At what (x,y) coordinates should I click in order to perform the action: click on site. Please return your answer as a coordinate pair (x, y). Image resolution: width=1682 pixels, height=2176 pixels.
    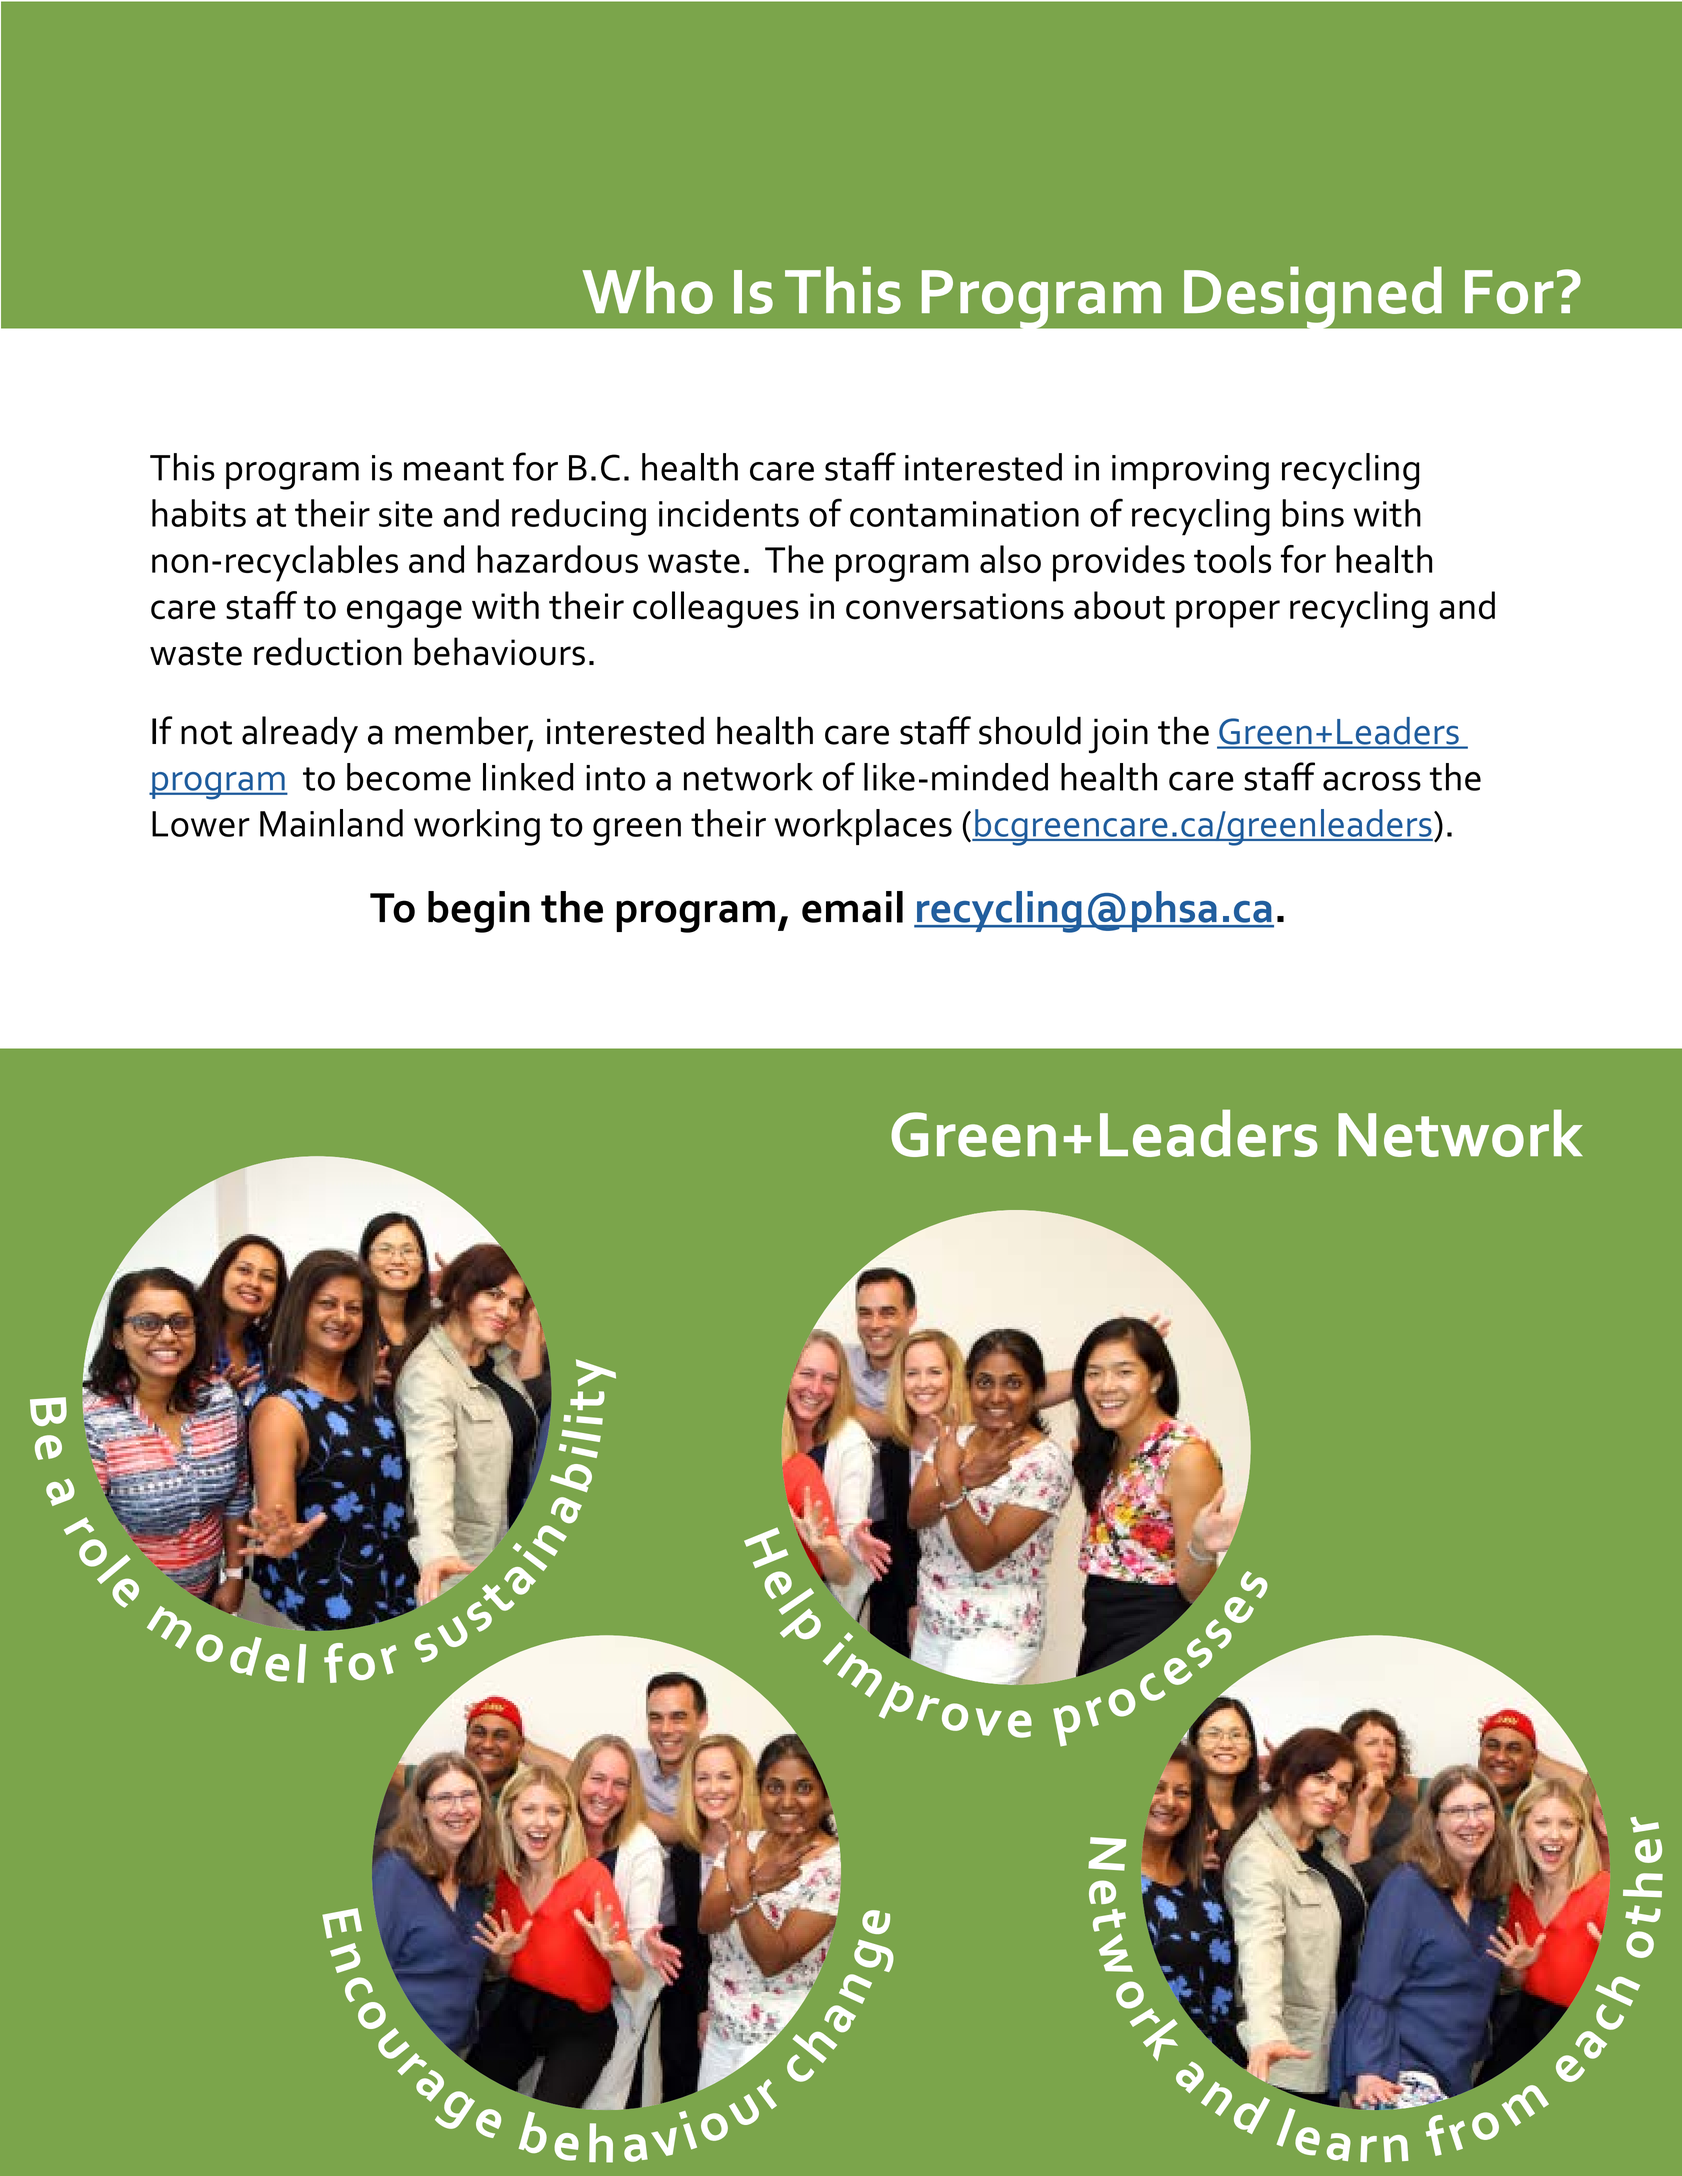
    Looking at the image, I should click on (406, 514).
